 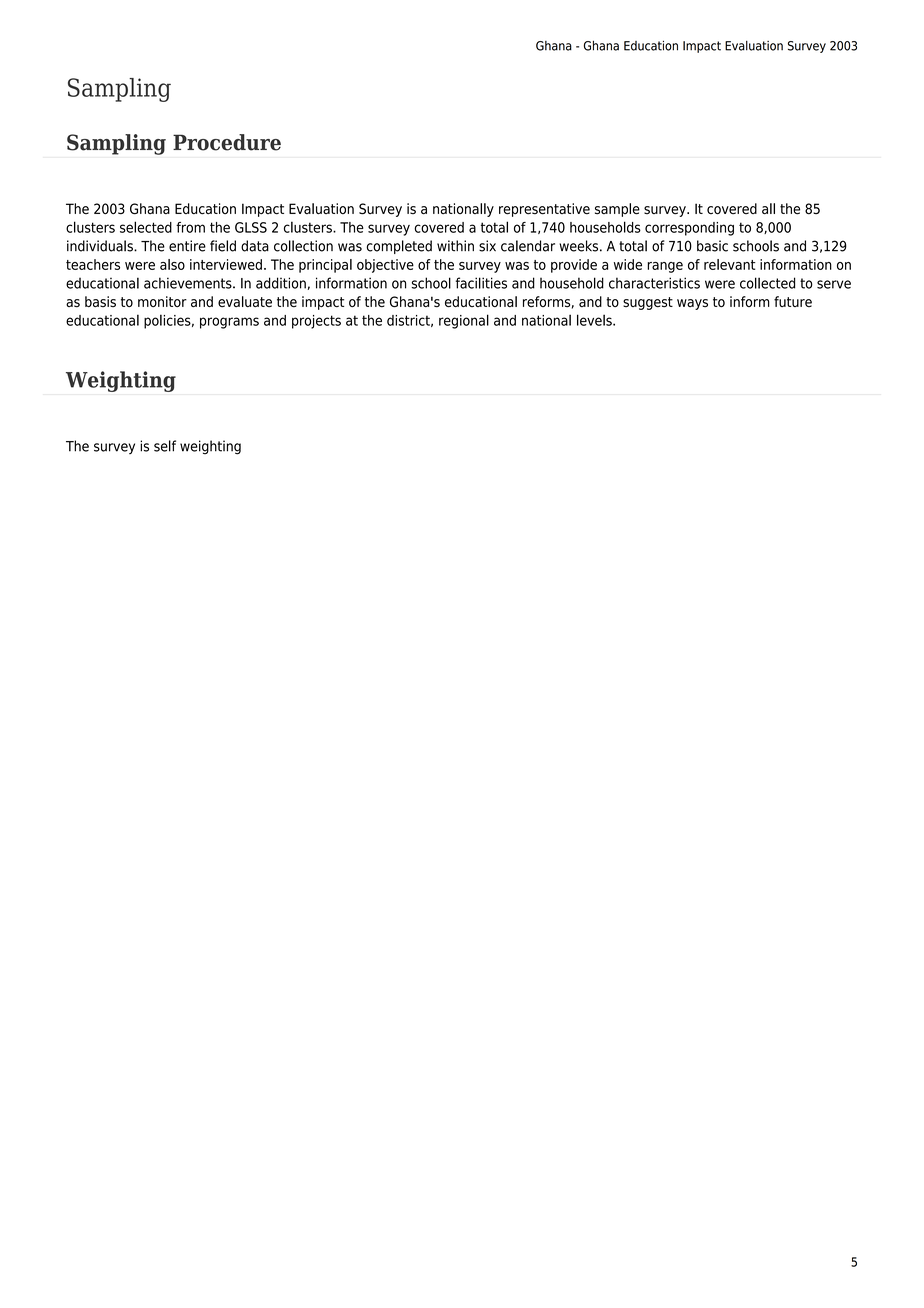 I want to click on levels, so click(x=595, y=320).
